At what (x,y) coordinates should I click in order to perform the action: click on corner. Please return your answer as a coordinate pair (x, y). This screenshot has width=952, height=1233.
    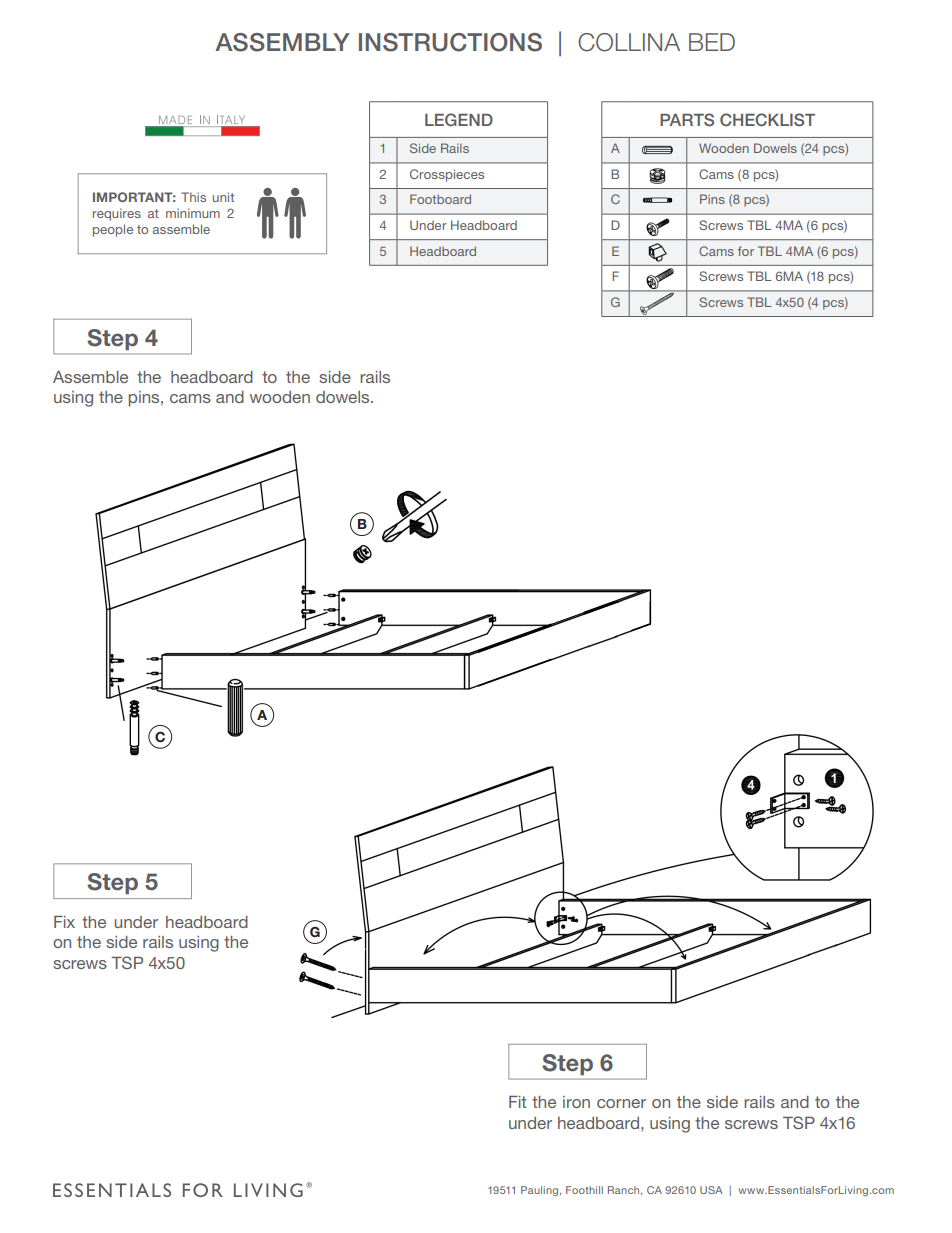
    Looking at the image, I should click on (621, 1103).
